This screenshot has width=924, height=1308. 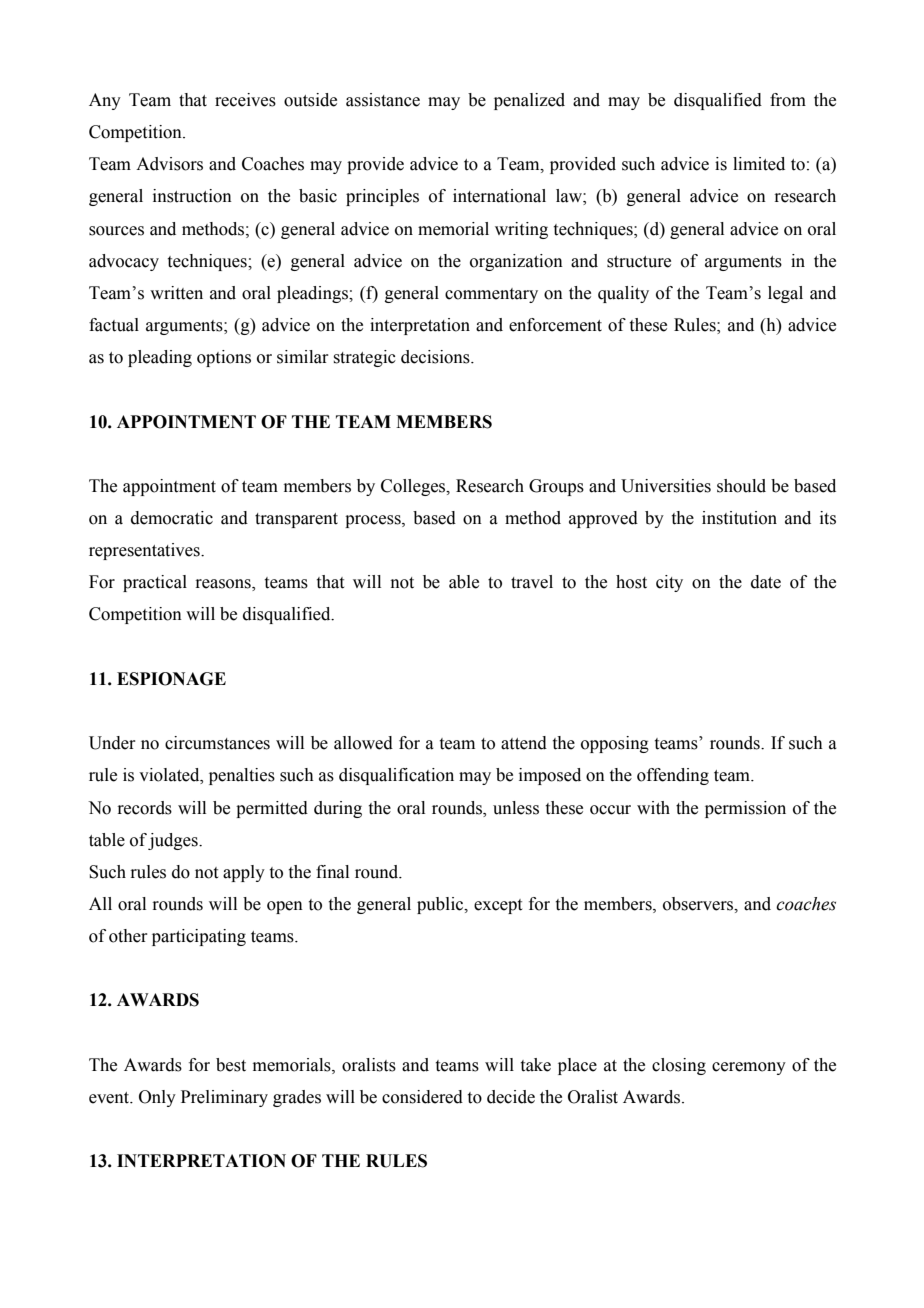 What do you see at coordinates (244, 873) in the screenshot?
I see `apply` at bounding box center [244, 873].
